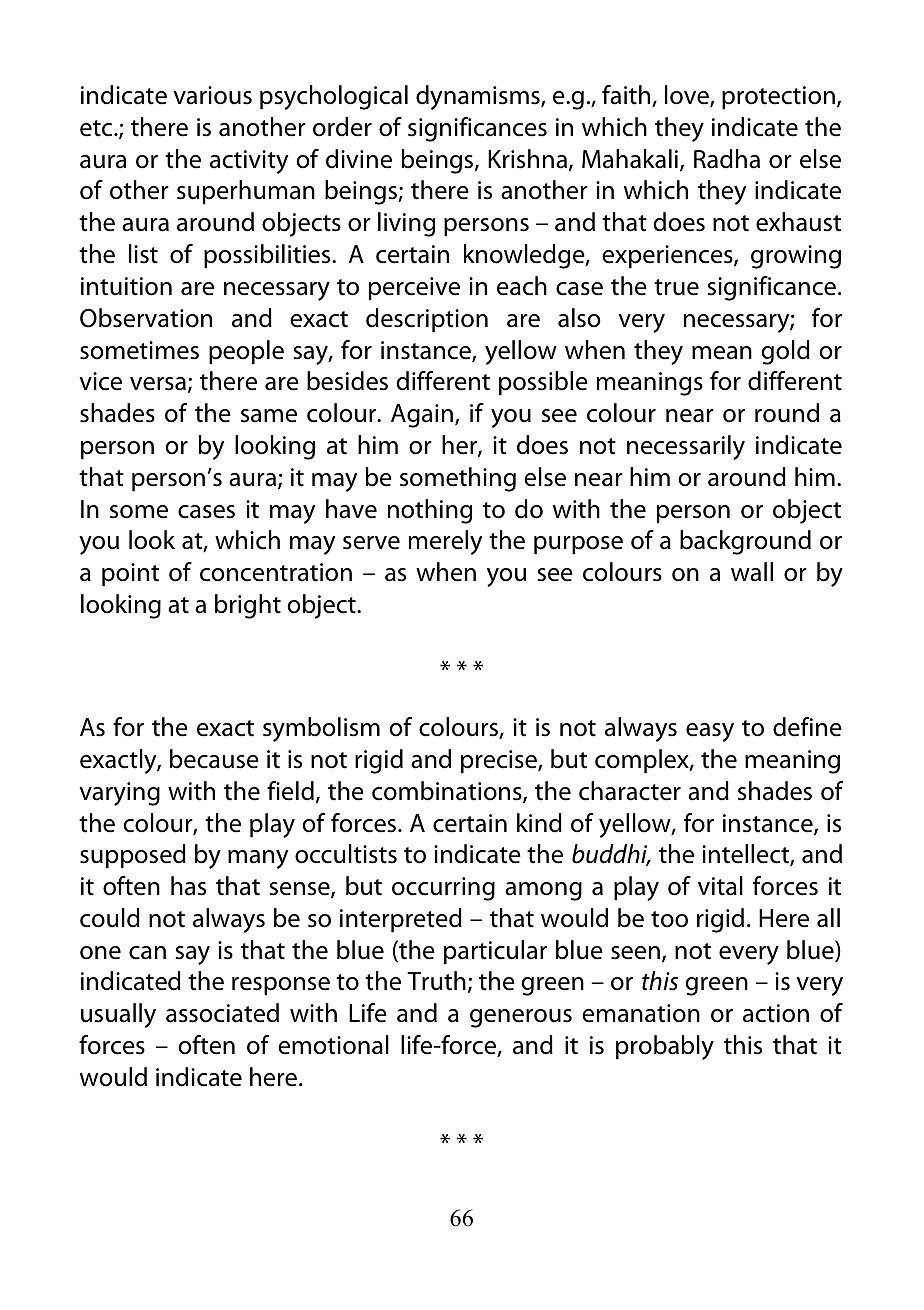  What do you see at coordinates (527, 159) in the screenshot?
I see `Krishna` at bounding box center [527, 159].
